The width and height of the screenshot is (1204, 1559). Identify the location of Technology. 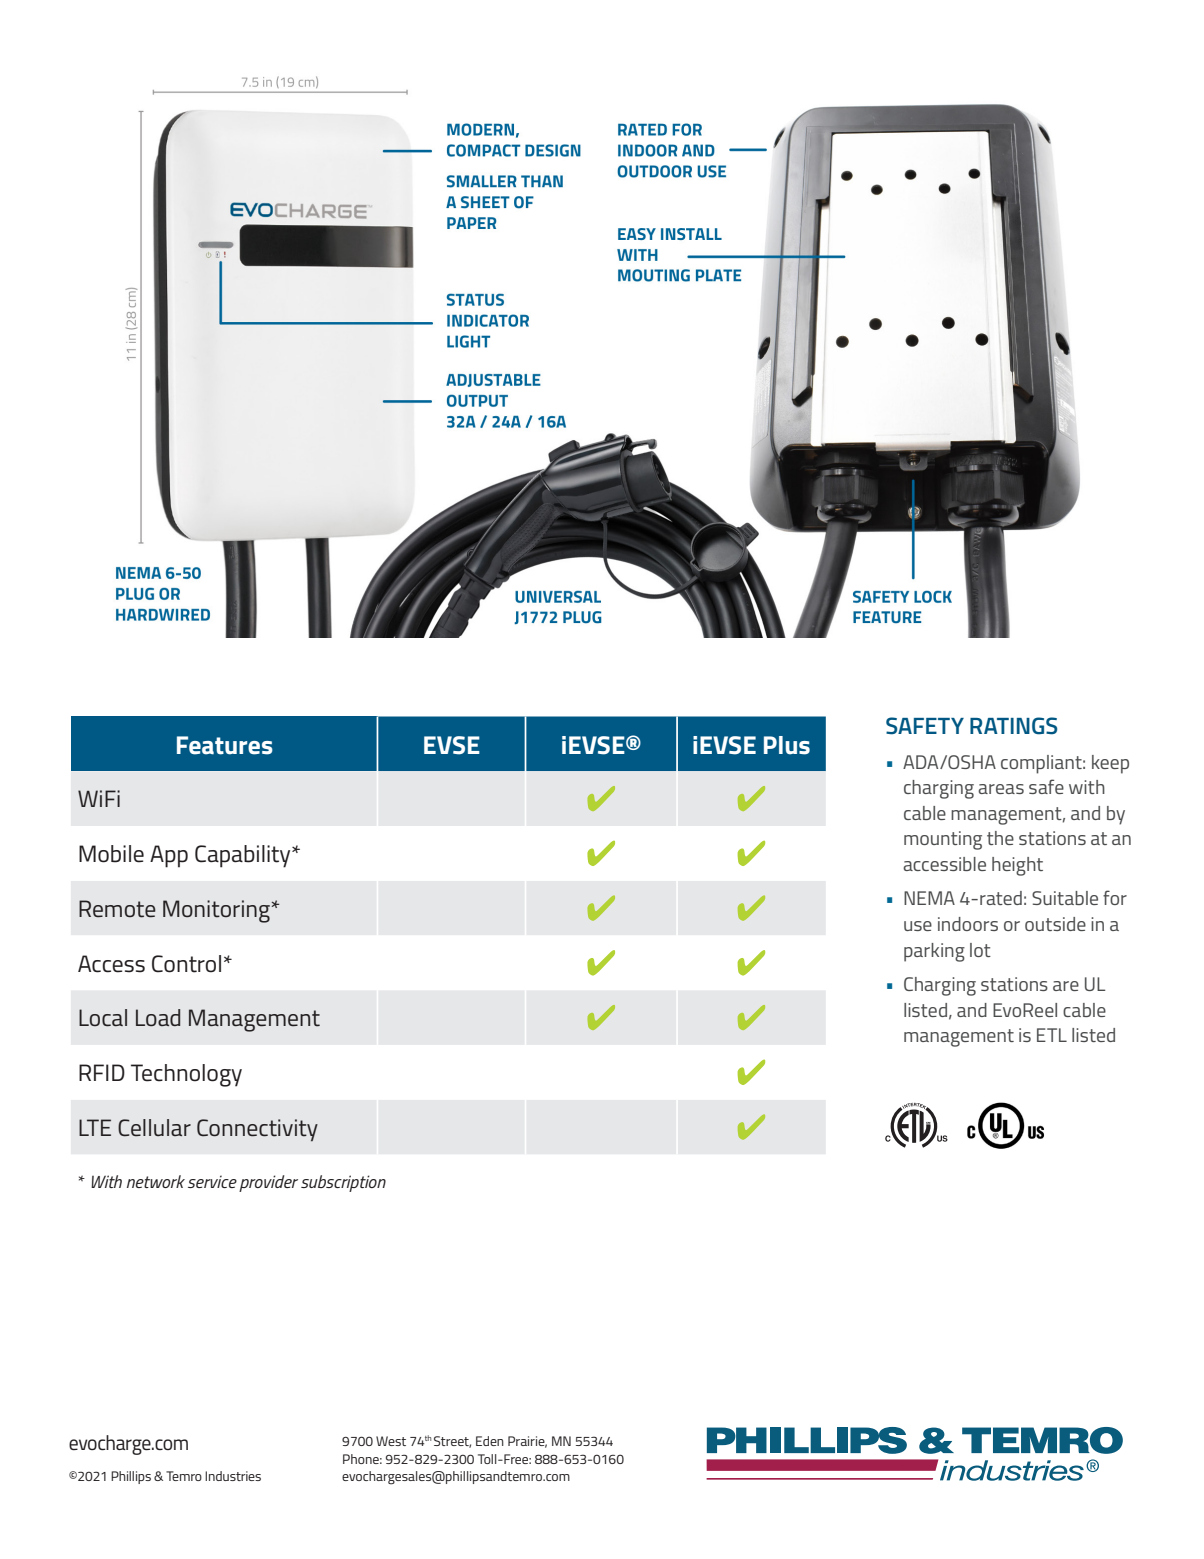
(186, 1075).
